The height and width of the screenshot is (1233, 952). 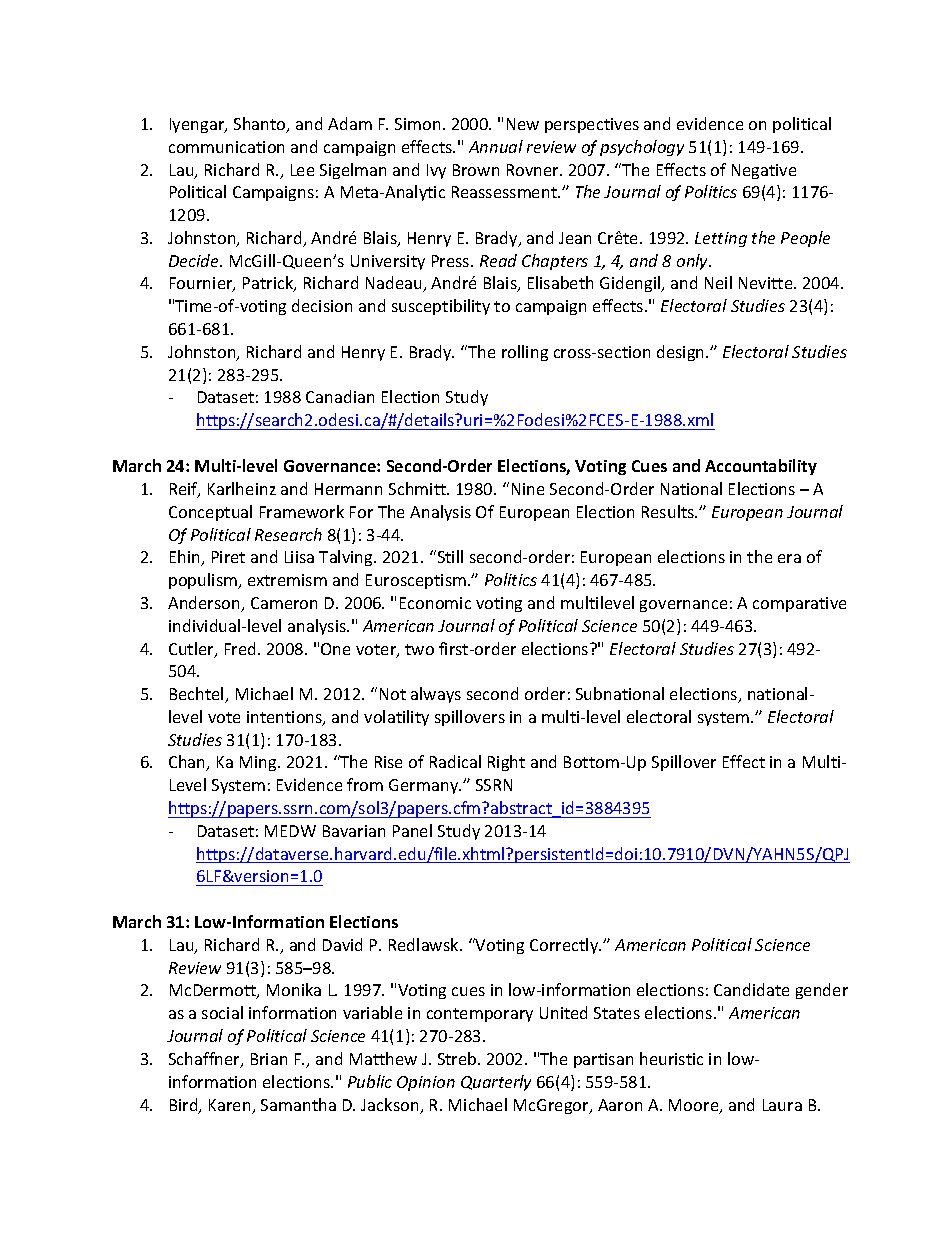 What do you see at coordinates (496, 1083) in the screenshot?
I see `Quarterly` at bounding box center [496, 1083].
